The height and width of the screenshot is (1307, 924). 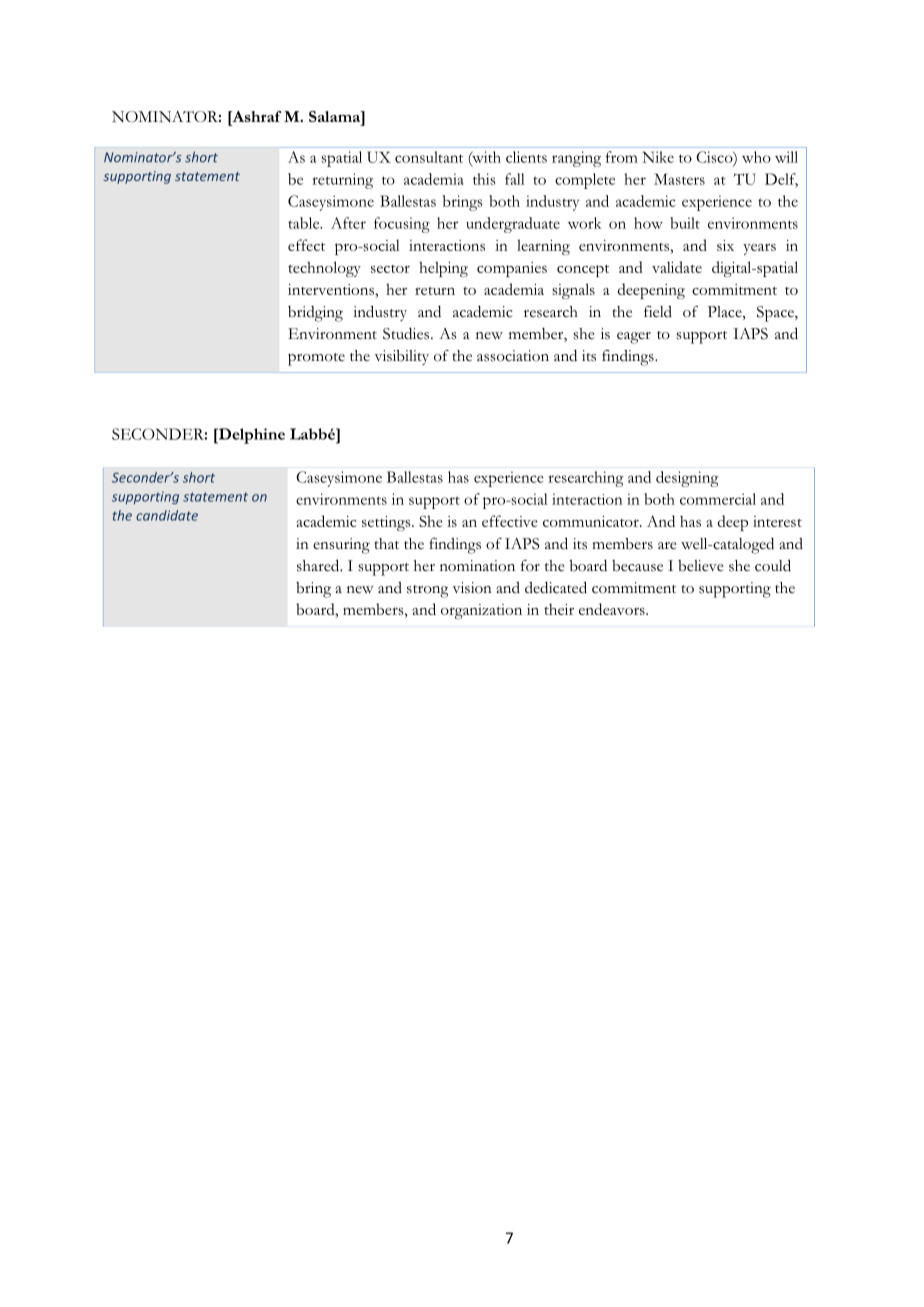 I want to click on vision, so click(x=472, y=588).
